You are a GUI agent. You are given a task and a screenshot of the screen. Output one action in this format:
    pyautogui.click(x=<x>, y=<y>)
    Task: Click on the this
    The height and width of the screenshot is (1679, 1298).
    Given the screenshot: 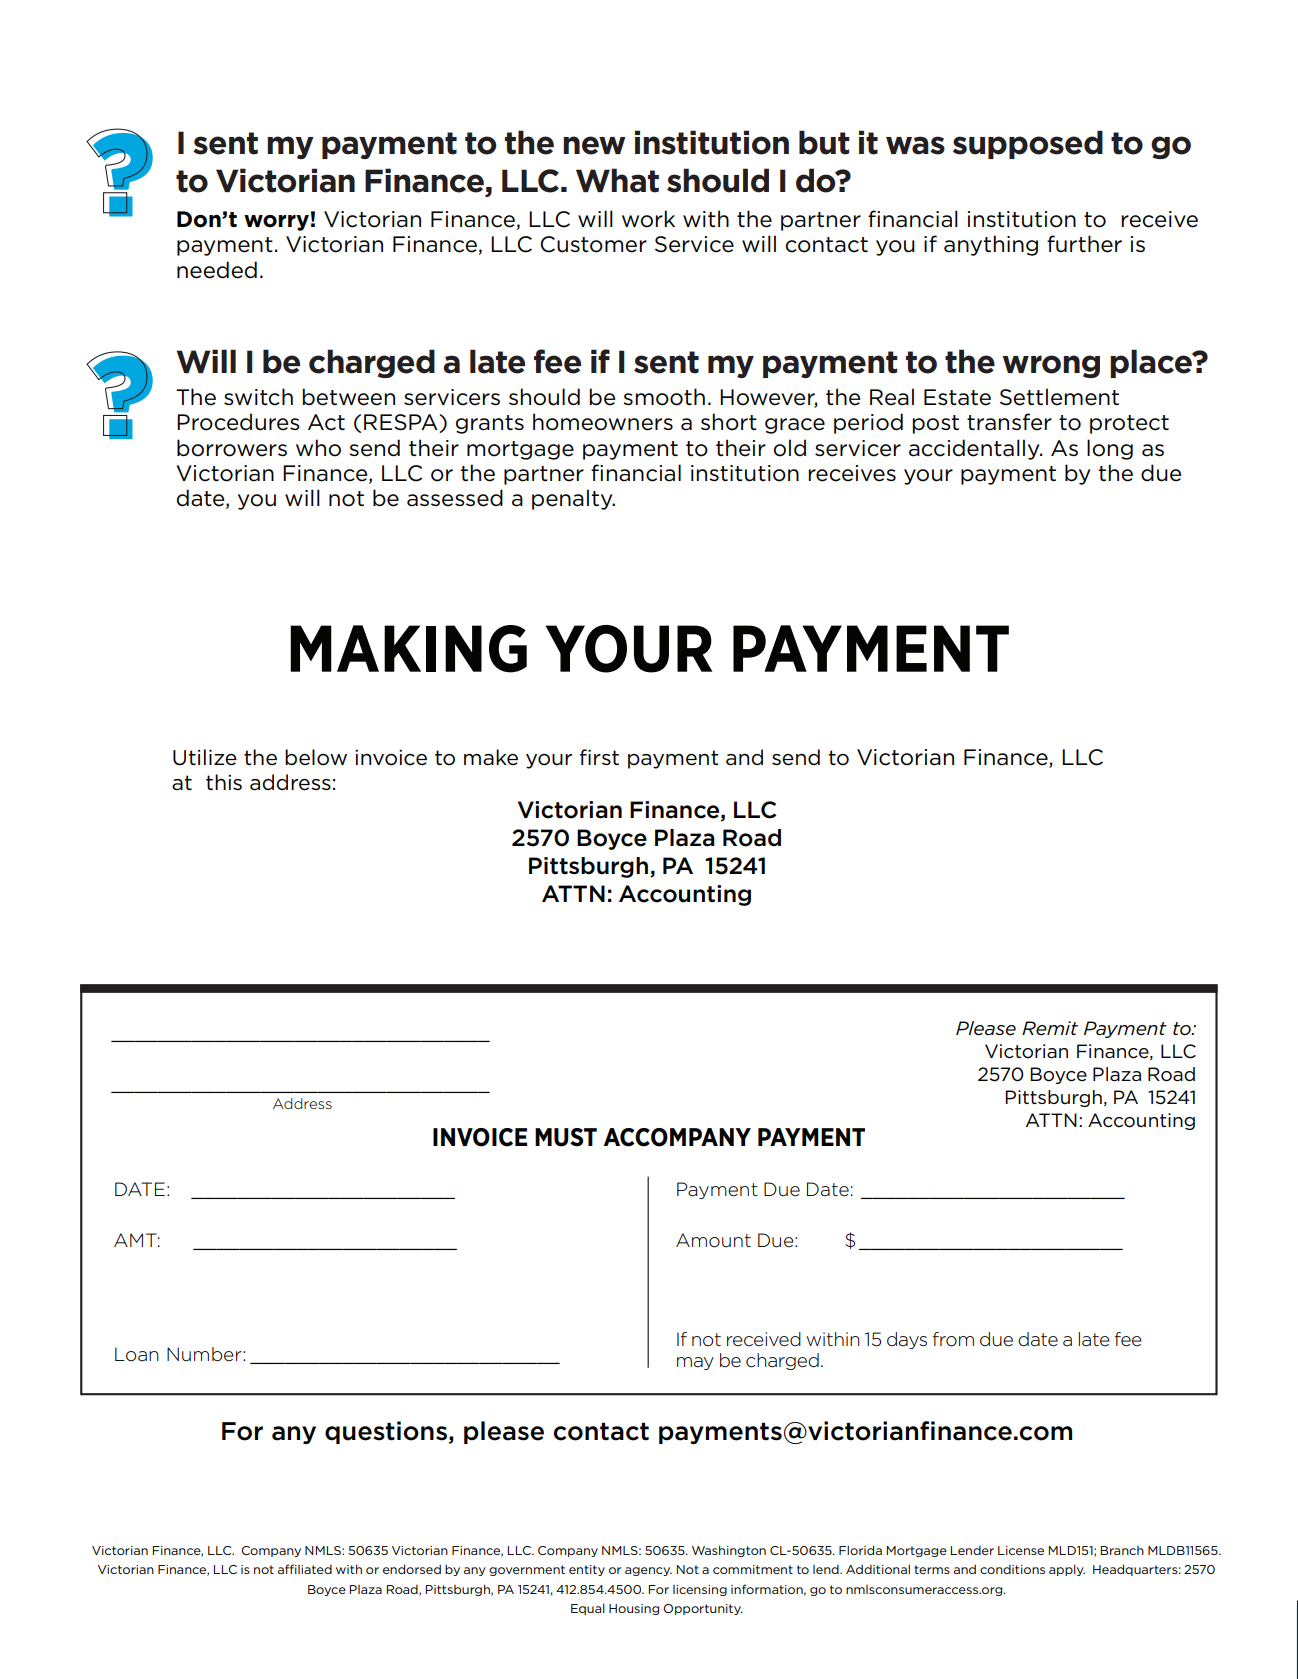 What is the action you would take?
    pyautogui.click(x=224, y=782)
